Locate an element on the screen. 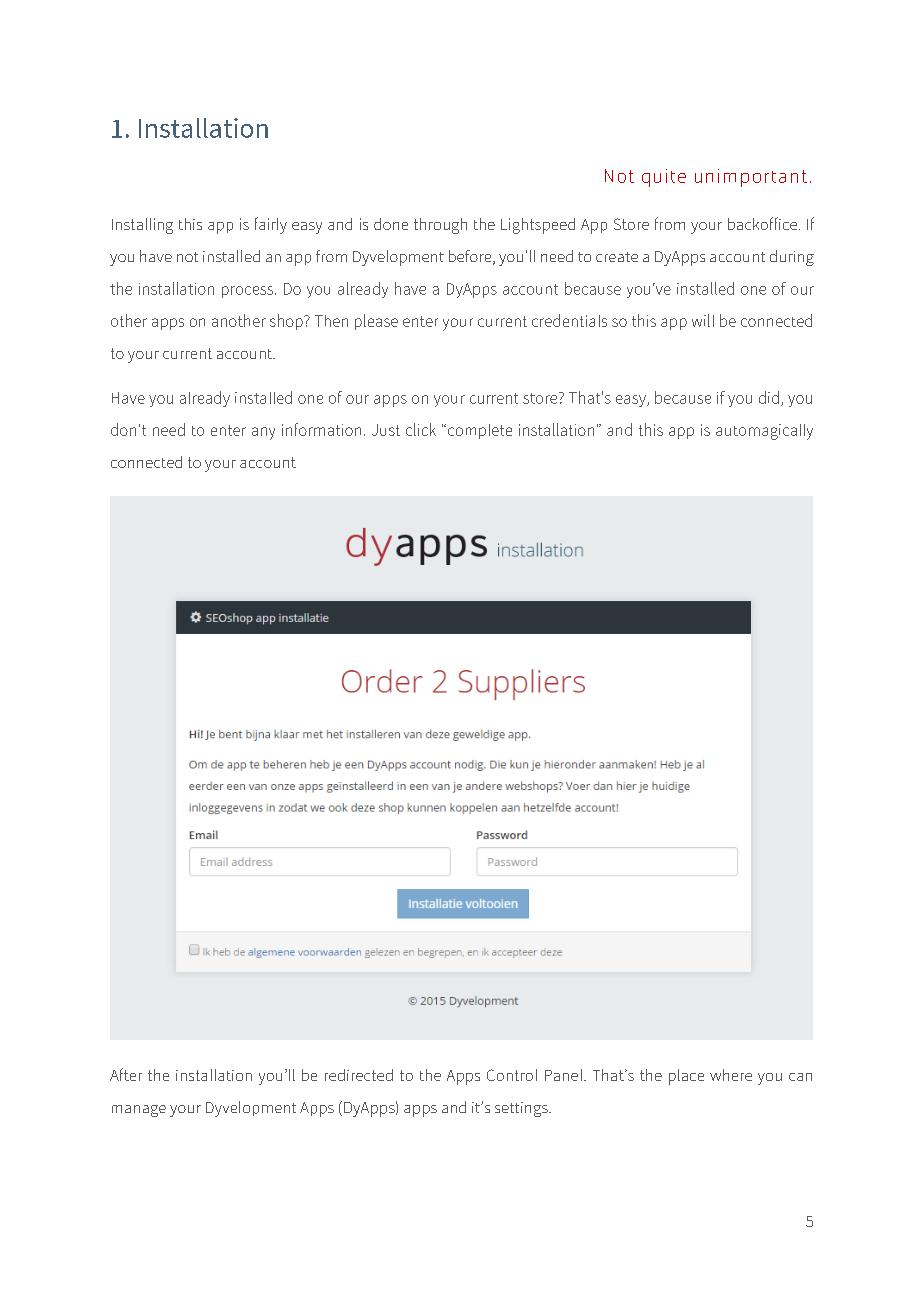  Just is located at coordinates (386, 430).
